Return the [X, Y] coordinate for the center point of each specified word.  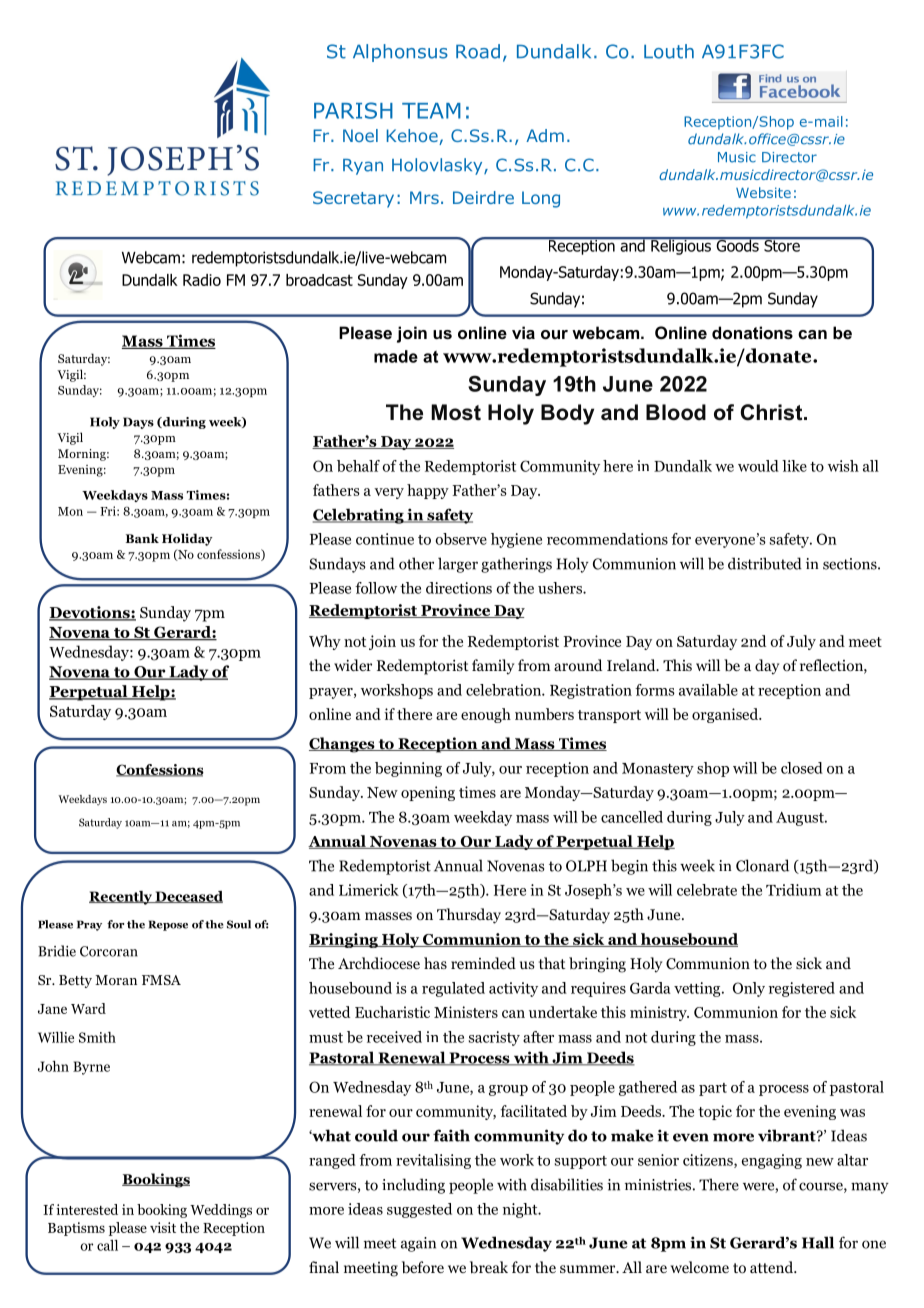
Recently [121, 898]
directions [459, 588]
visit [163, 1227]
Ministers [466, 1012]
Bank [142, 538]
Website [763, 192]
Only [749, 989]
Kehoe [413, 137]
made [396, 356]
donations [752, 332]
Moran [116, 980]
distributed [765, 563]
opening [428, 793]
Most [456, 412]
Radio [202, 280]
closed [802, 768]
